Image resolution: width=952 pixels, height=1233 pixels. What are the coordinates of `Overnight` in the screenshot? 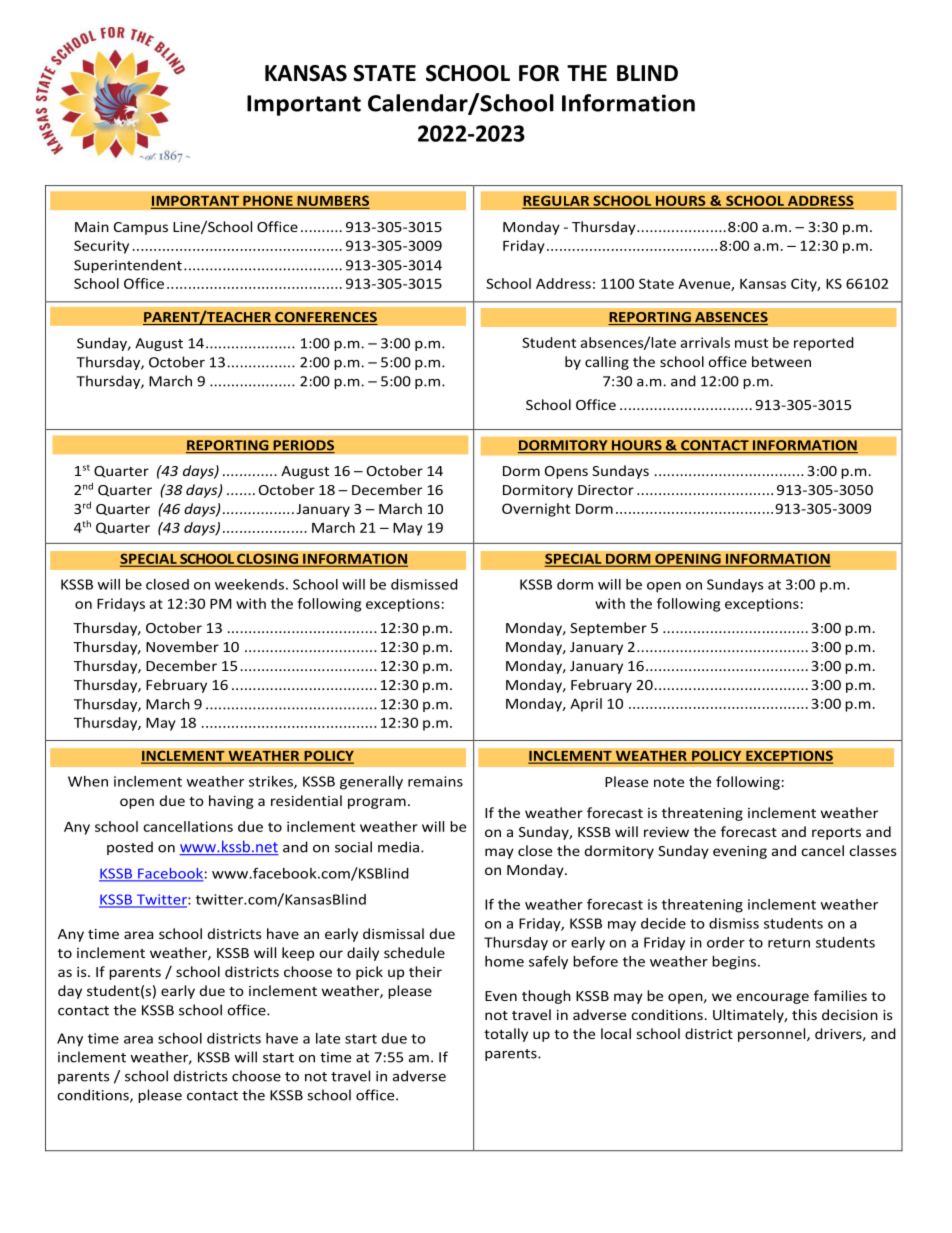 It's located at (536, 510).
